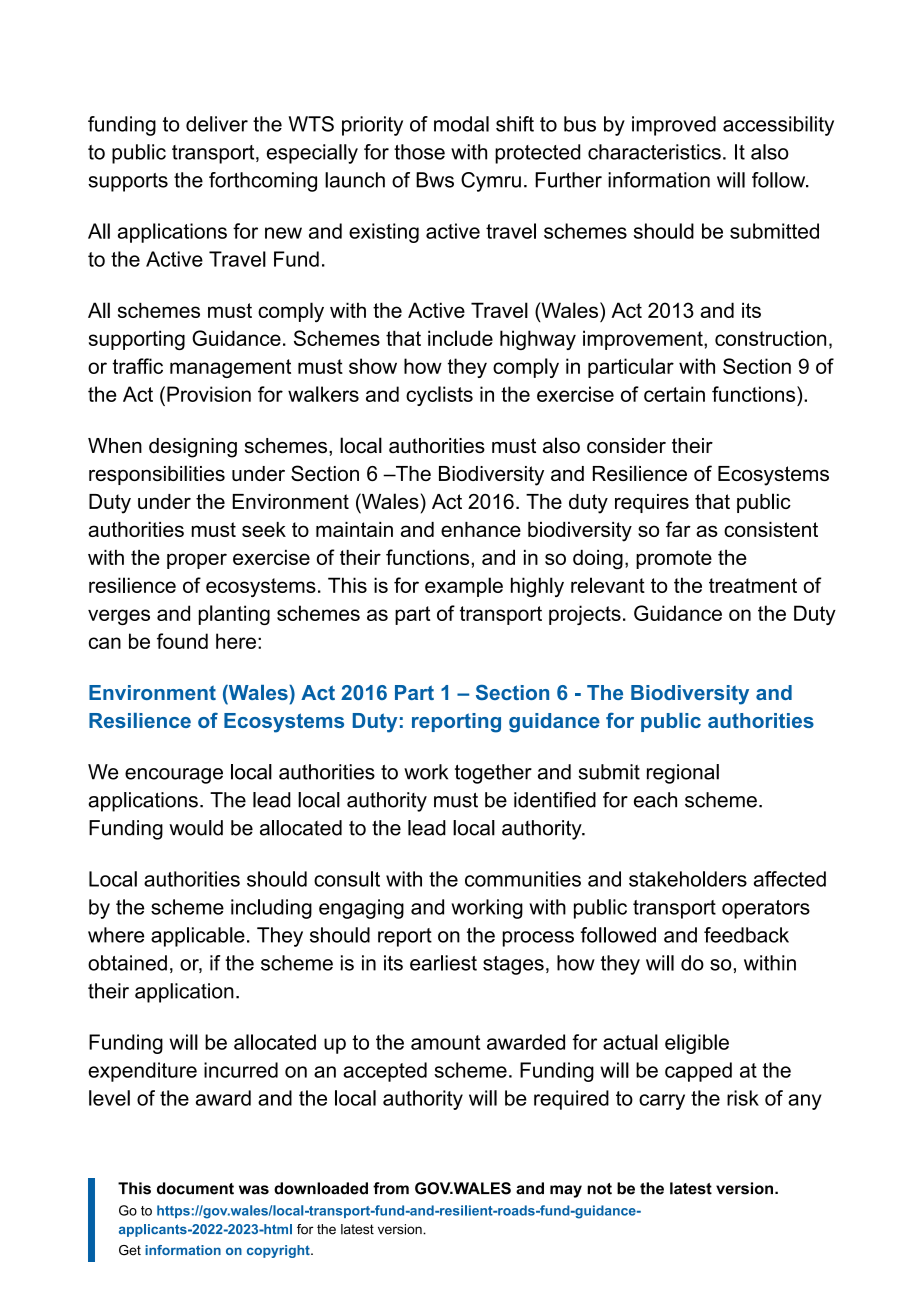  What do you see at coordinates (599, 1189) in the image?
I see `not` at bounding box center [599, 1189].
